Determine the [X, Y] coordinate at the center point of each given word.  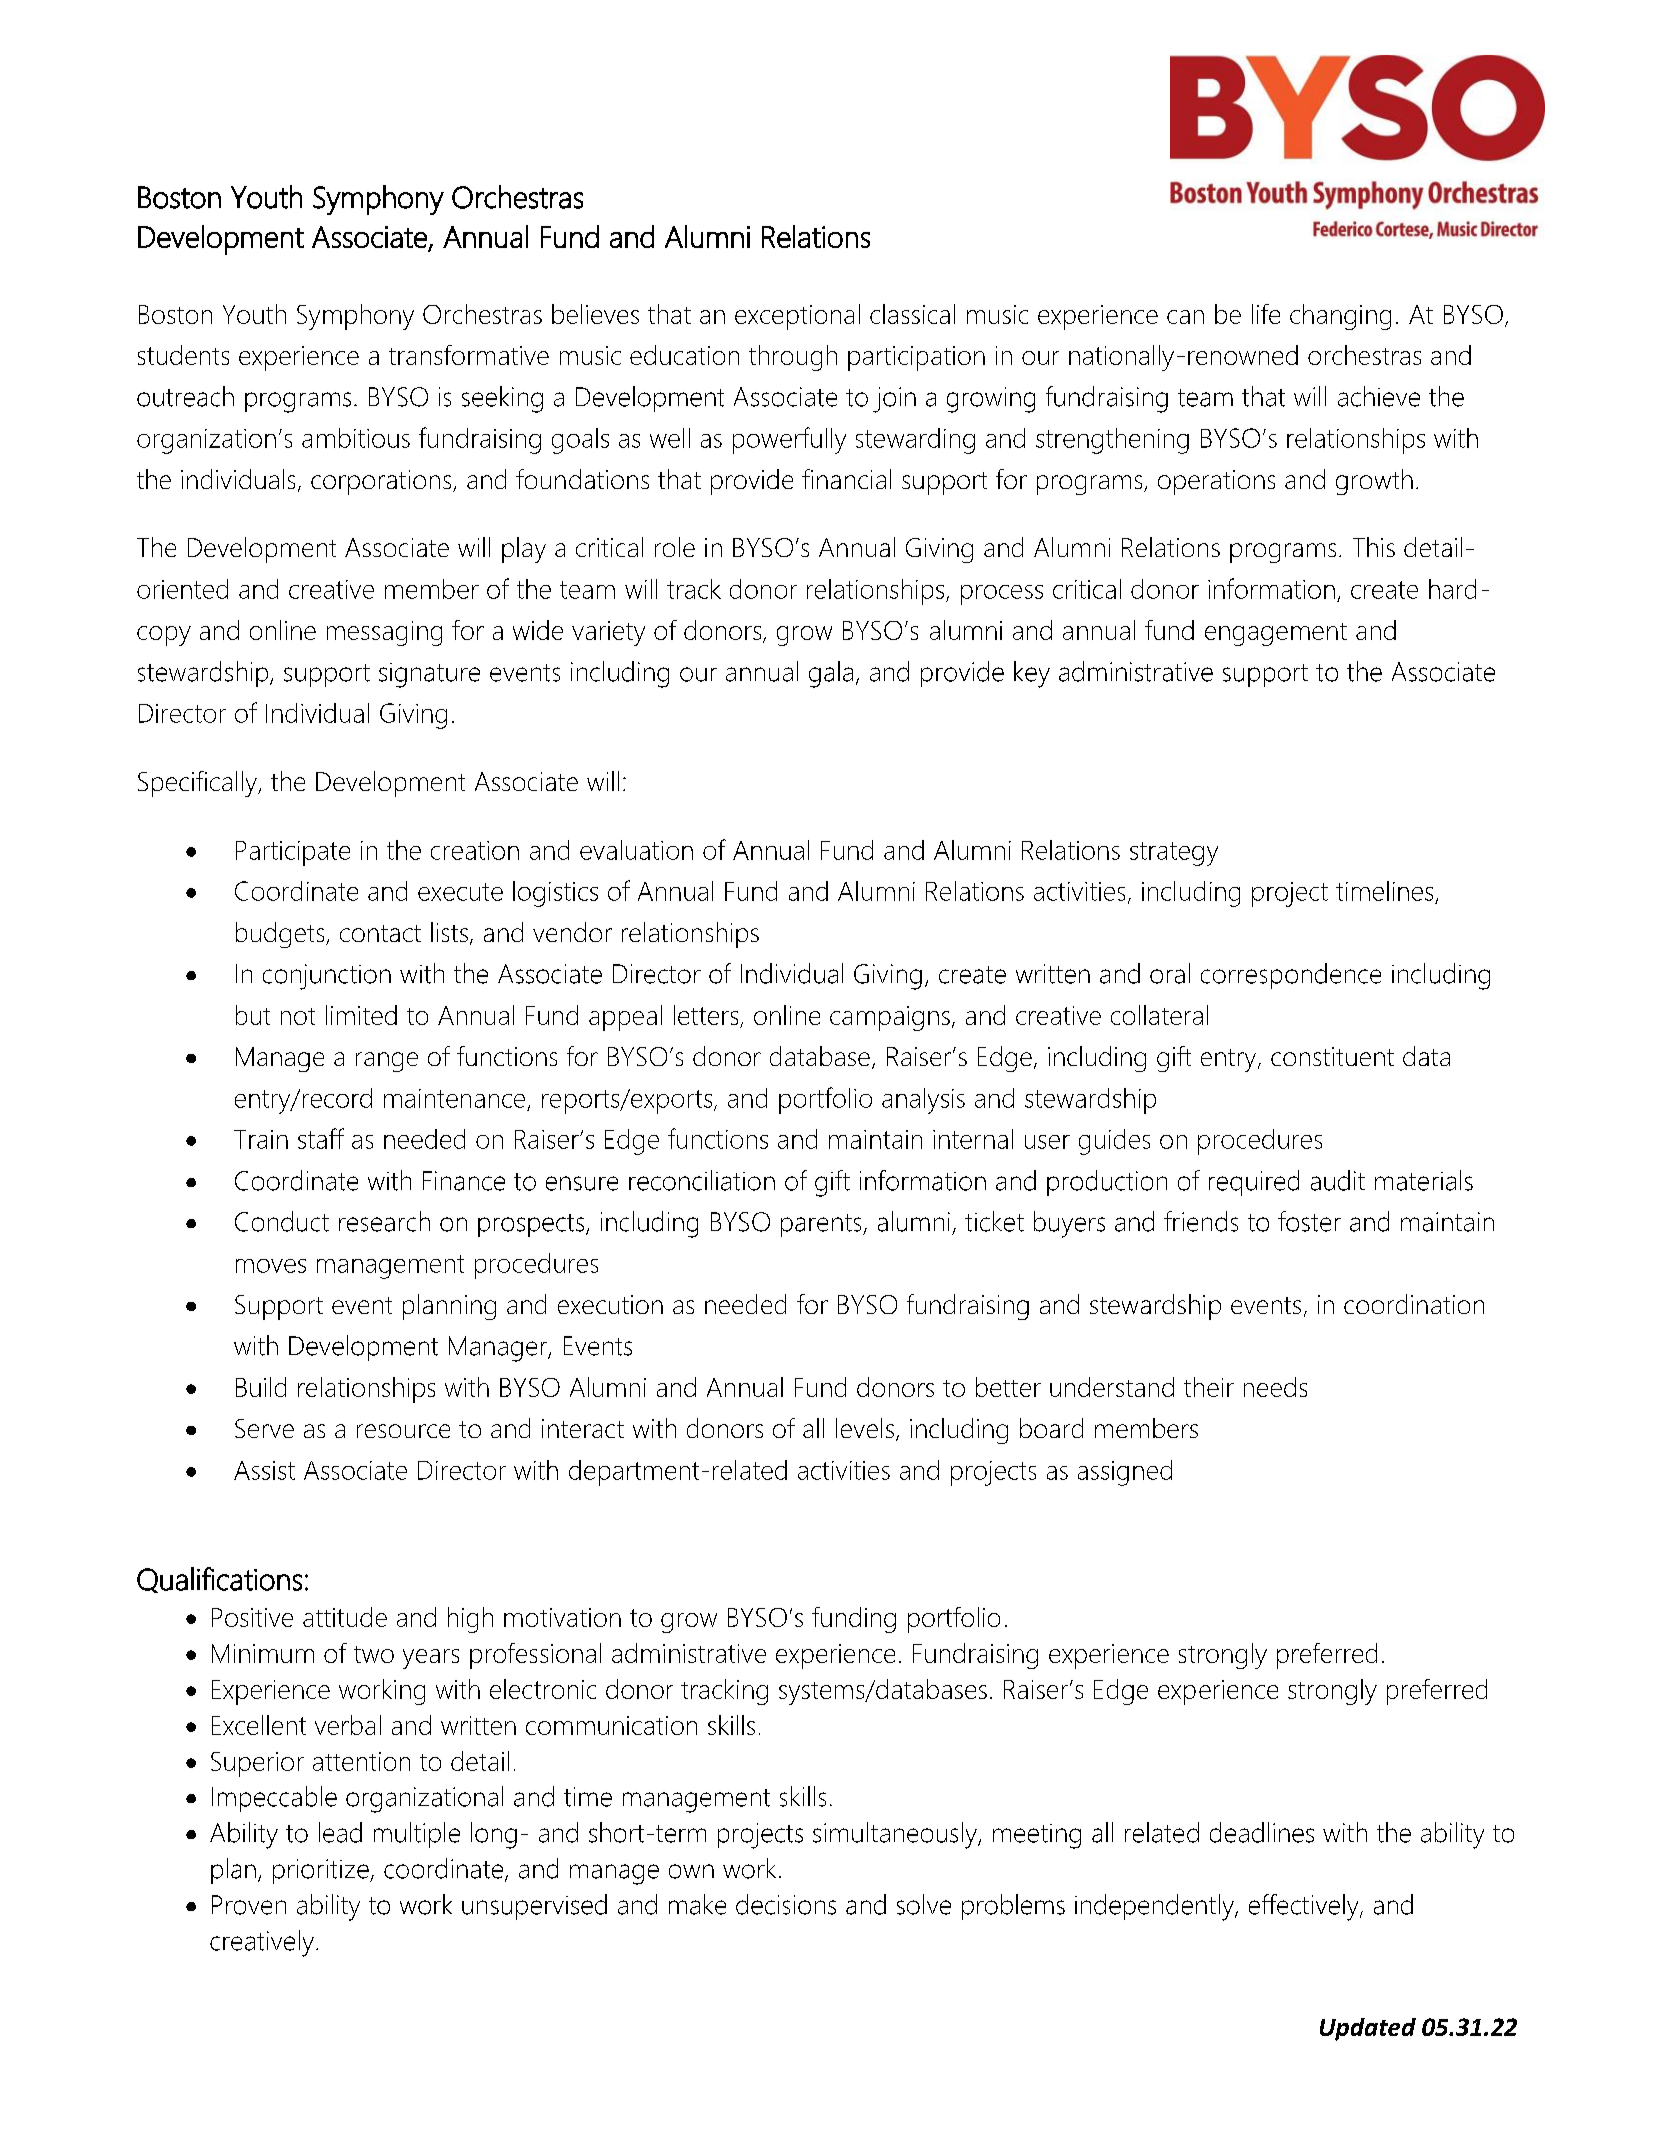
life [1266, 314]
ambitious [356, 438]
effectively [1305, 1907]
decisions [786, 1904]
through [793, 358]
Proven [249, 1905]
